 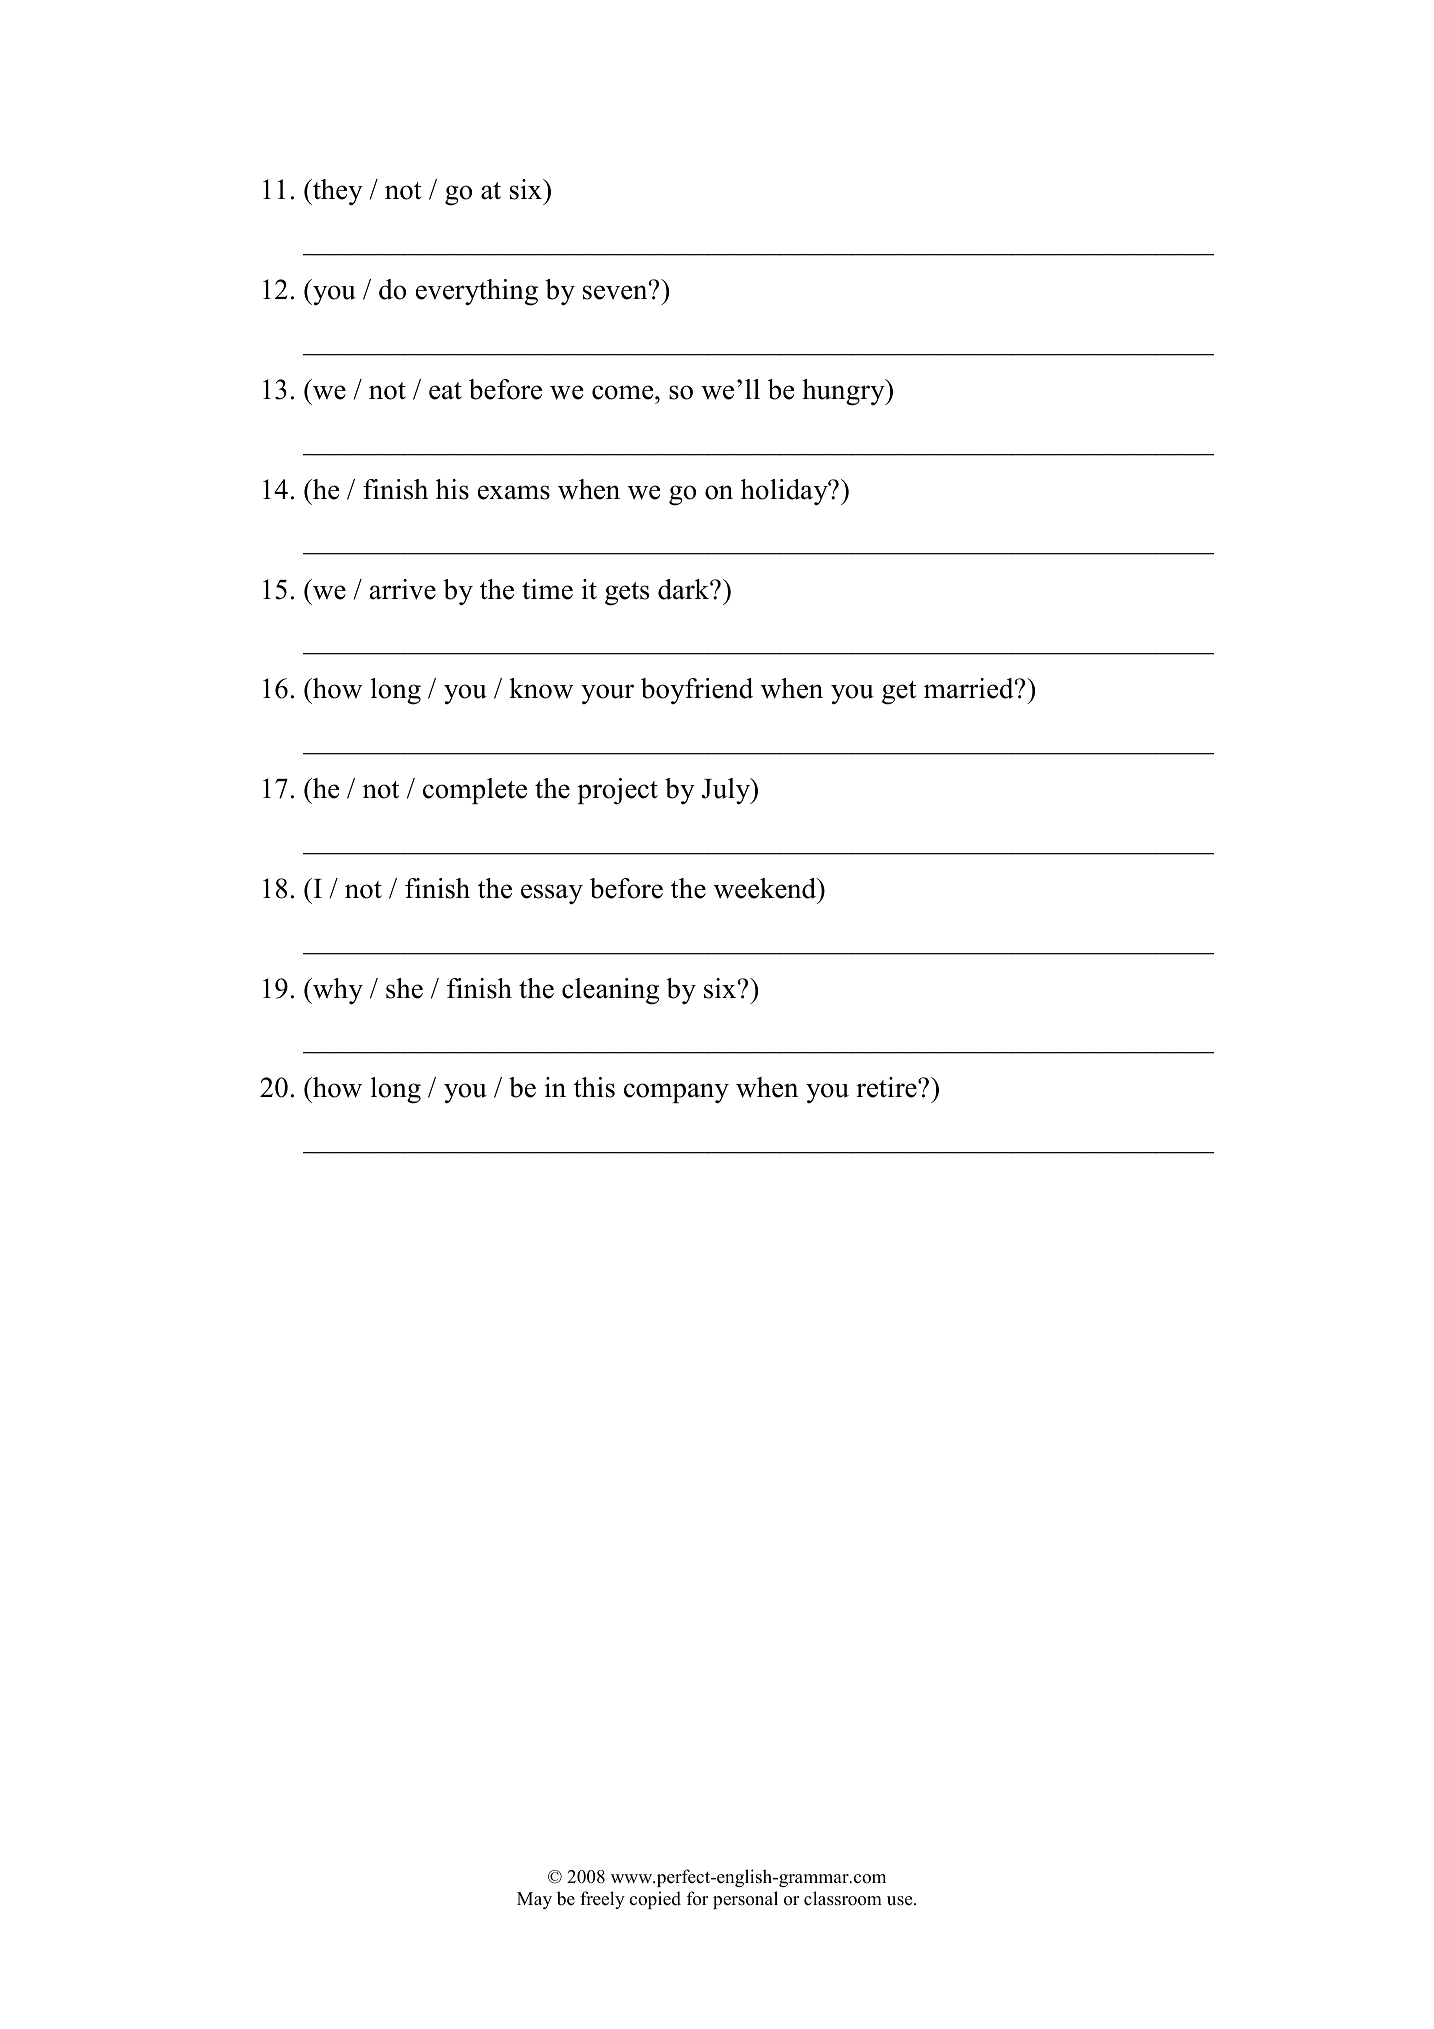 I want to click on May, so click(x=534, y=1900).
